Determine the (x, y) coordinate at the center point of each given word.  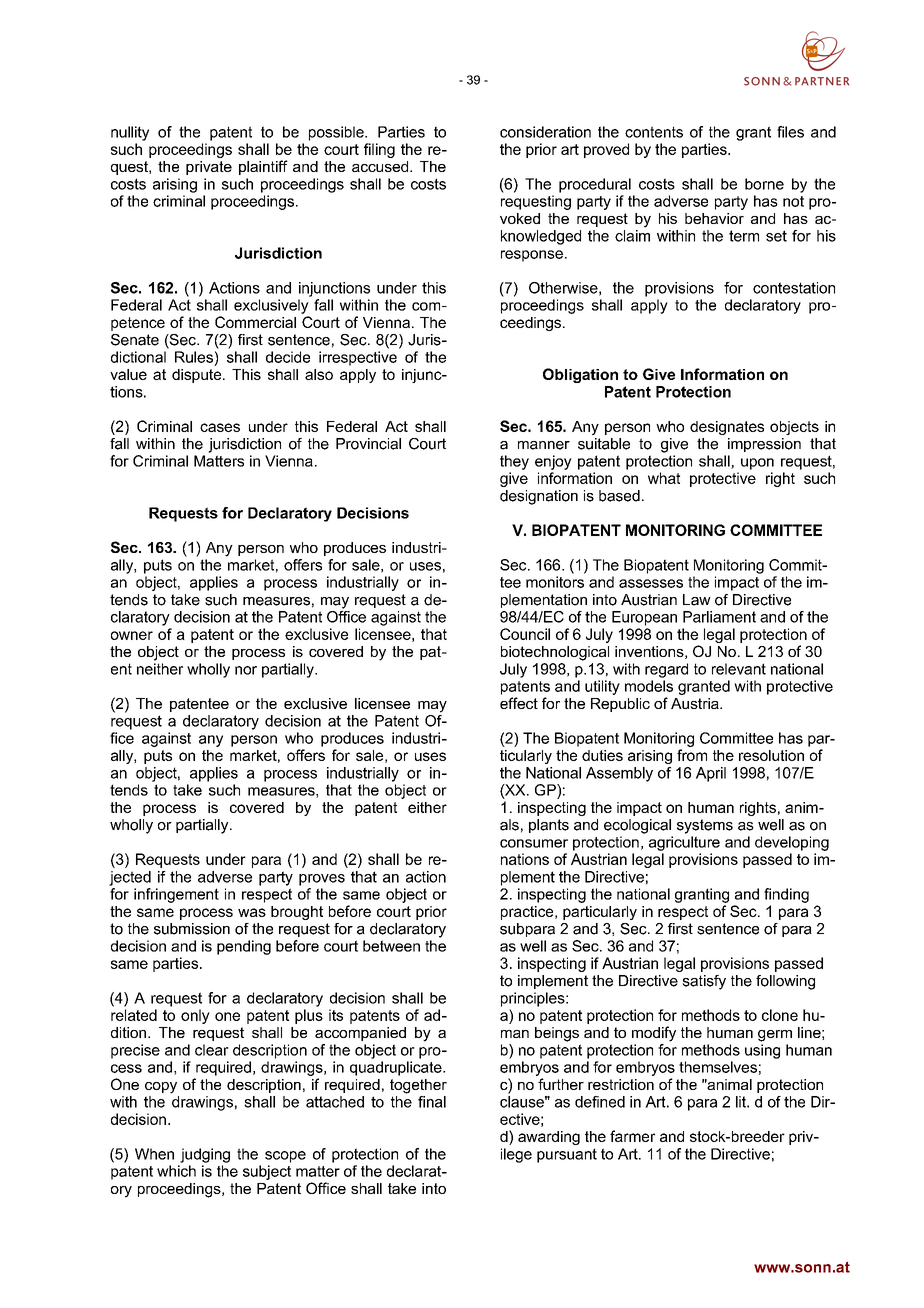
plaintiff (263, 167)
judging (205, 1155)
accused (381, 166)
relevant (739, 669)
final (432, 1102)
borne (764, 184)
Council (525, 634)
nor (246, 670)
